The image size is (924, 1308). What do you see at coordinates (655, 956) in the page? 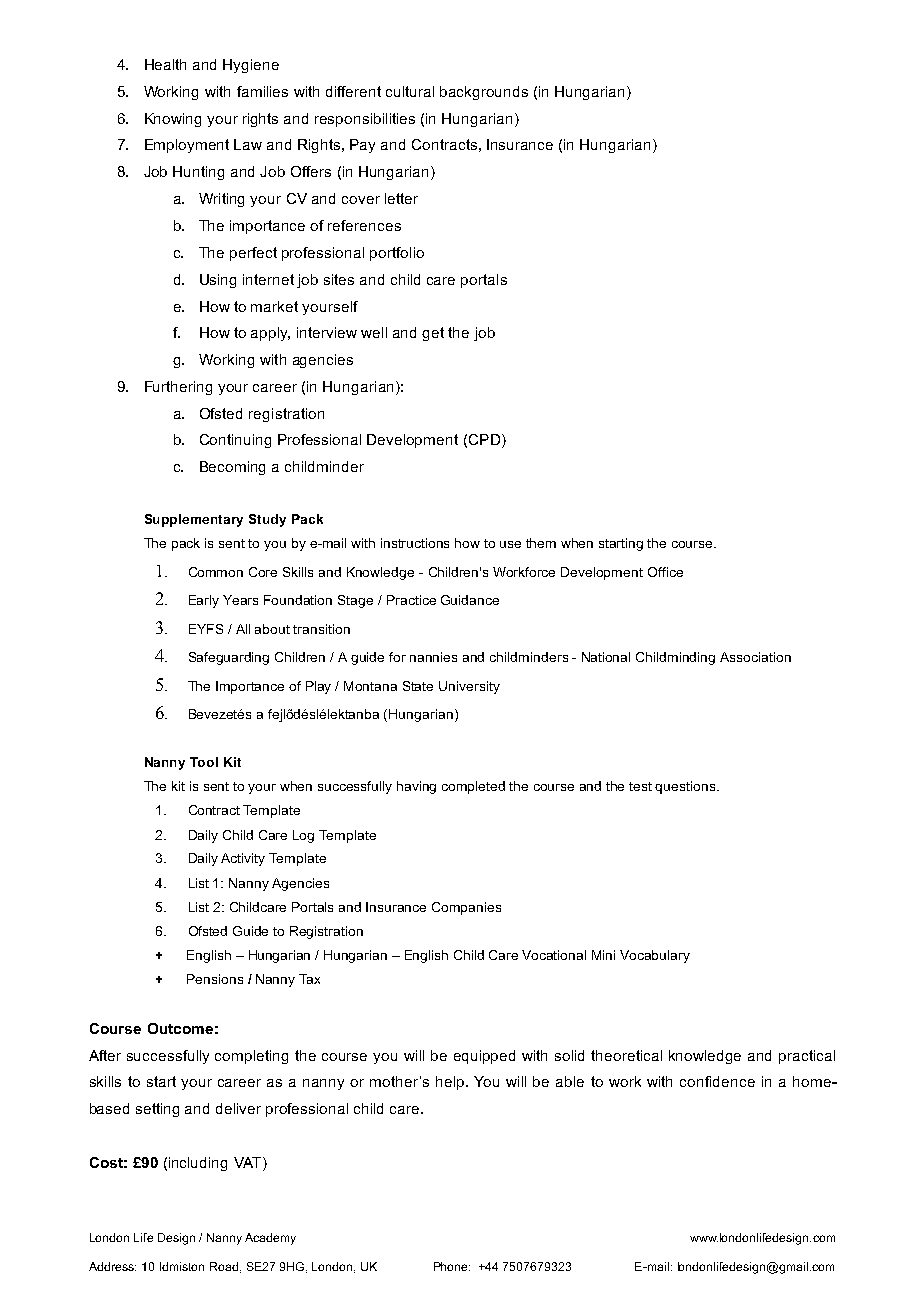
I see `Vocabulary` at bounding box center [655, 956].
